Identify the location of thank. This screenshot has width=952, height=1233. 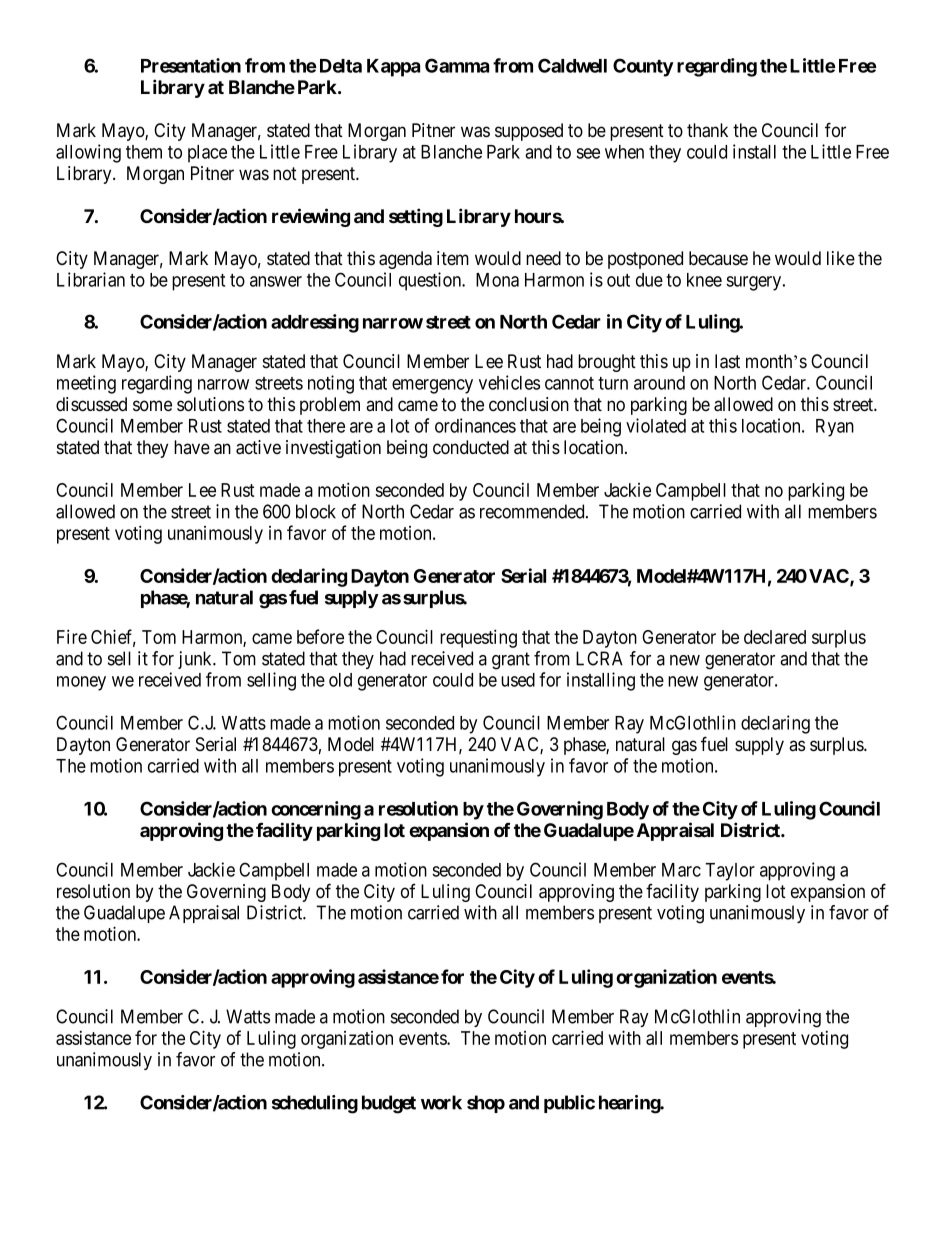
(707, 130).
